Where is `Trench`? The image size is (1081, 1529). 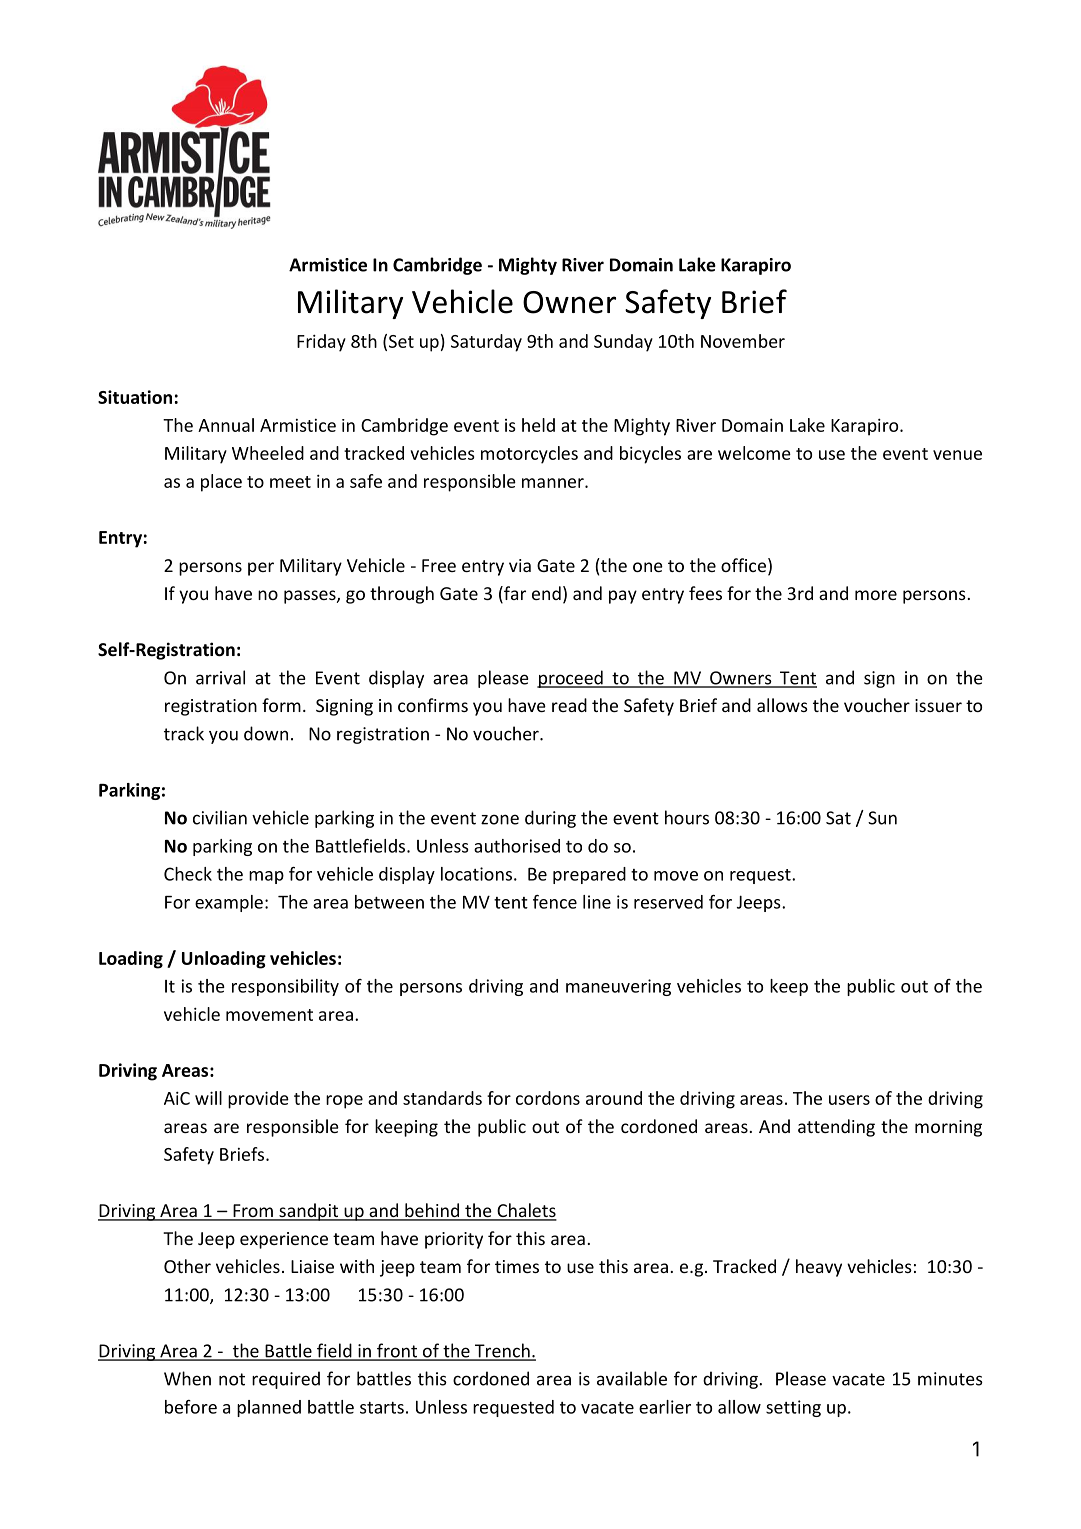
Trench is located at coordinates (502, 1351).
